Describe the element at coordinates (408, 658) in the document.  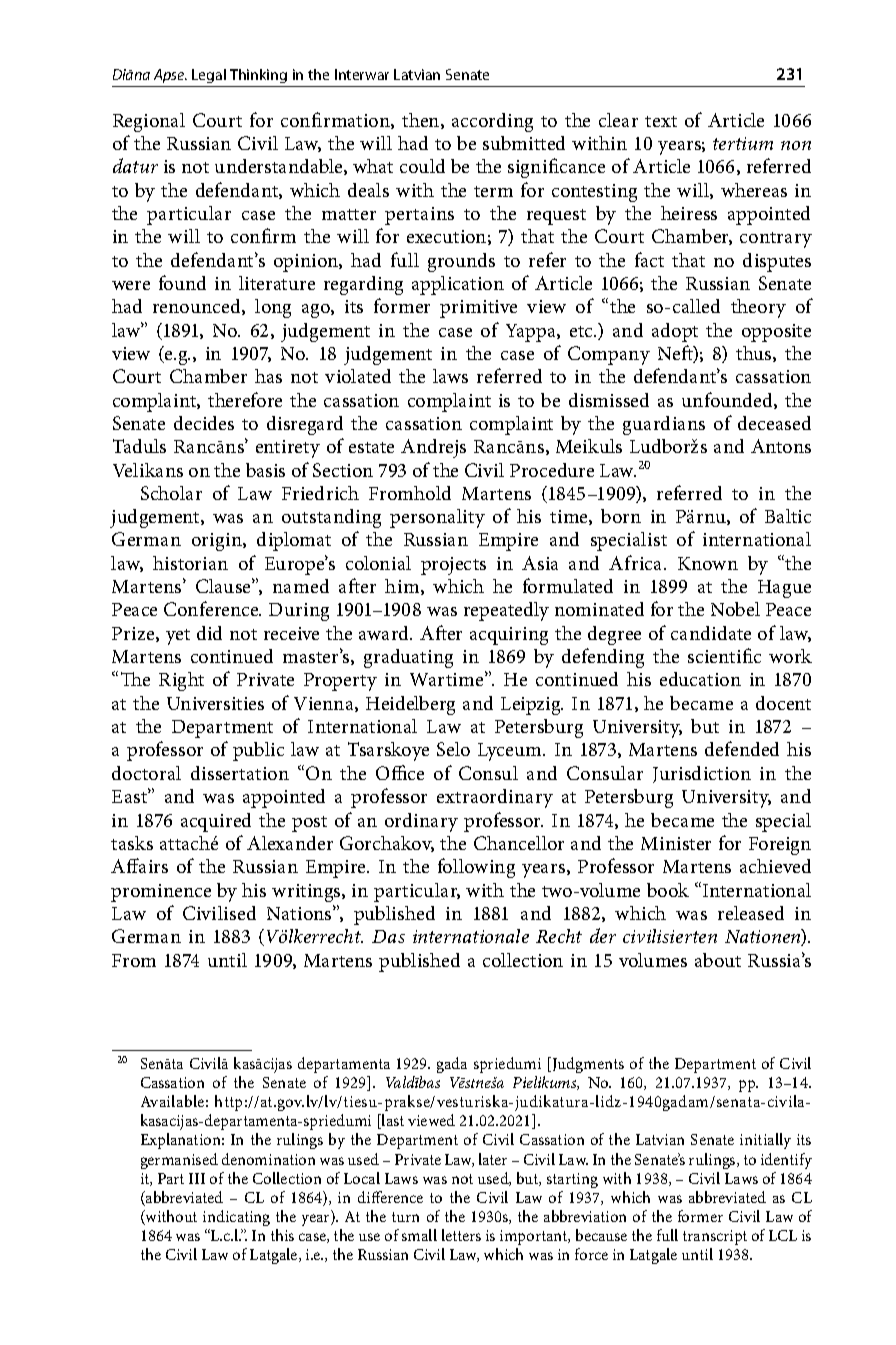
I see `graduating` at that location.
